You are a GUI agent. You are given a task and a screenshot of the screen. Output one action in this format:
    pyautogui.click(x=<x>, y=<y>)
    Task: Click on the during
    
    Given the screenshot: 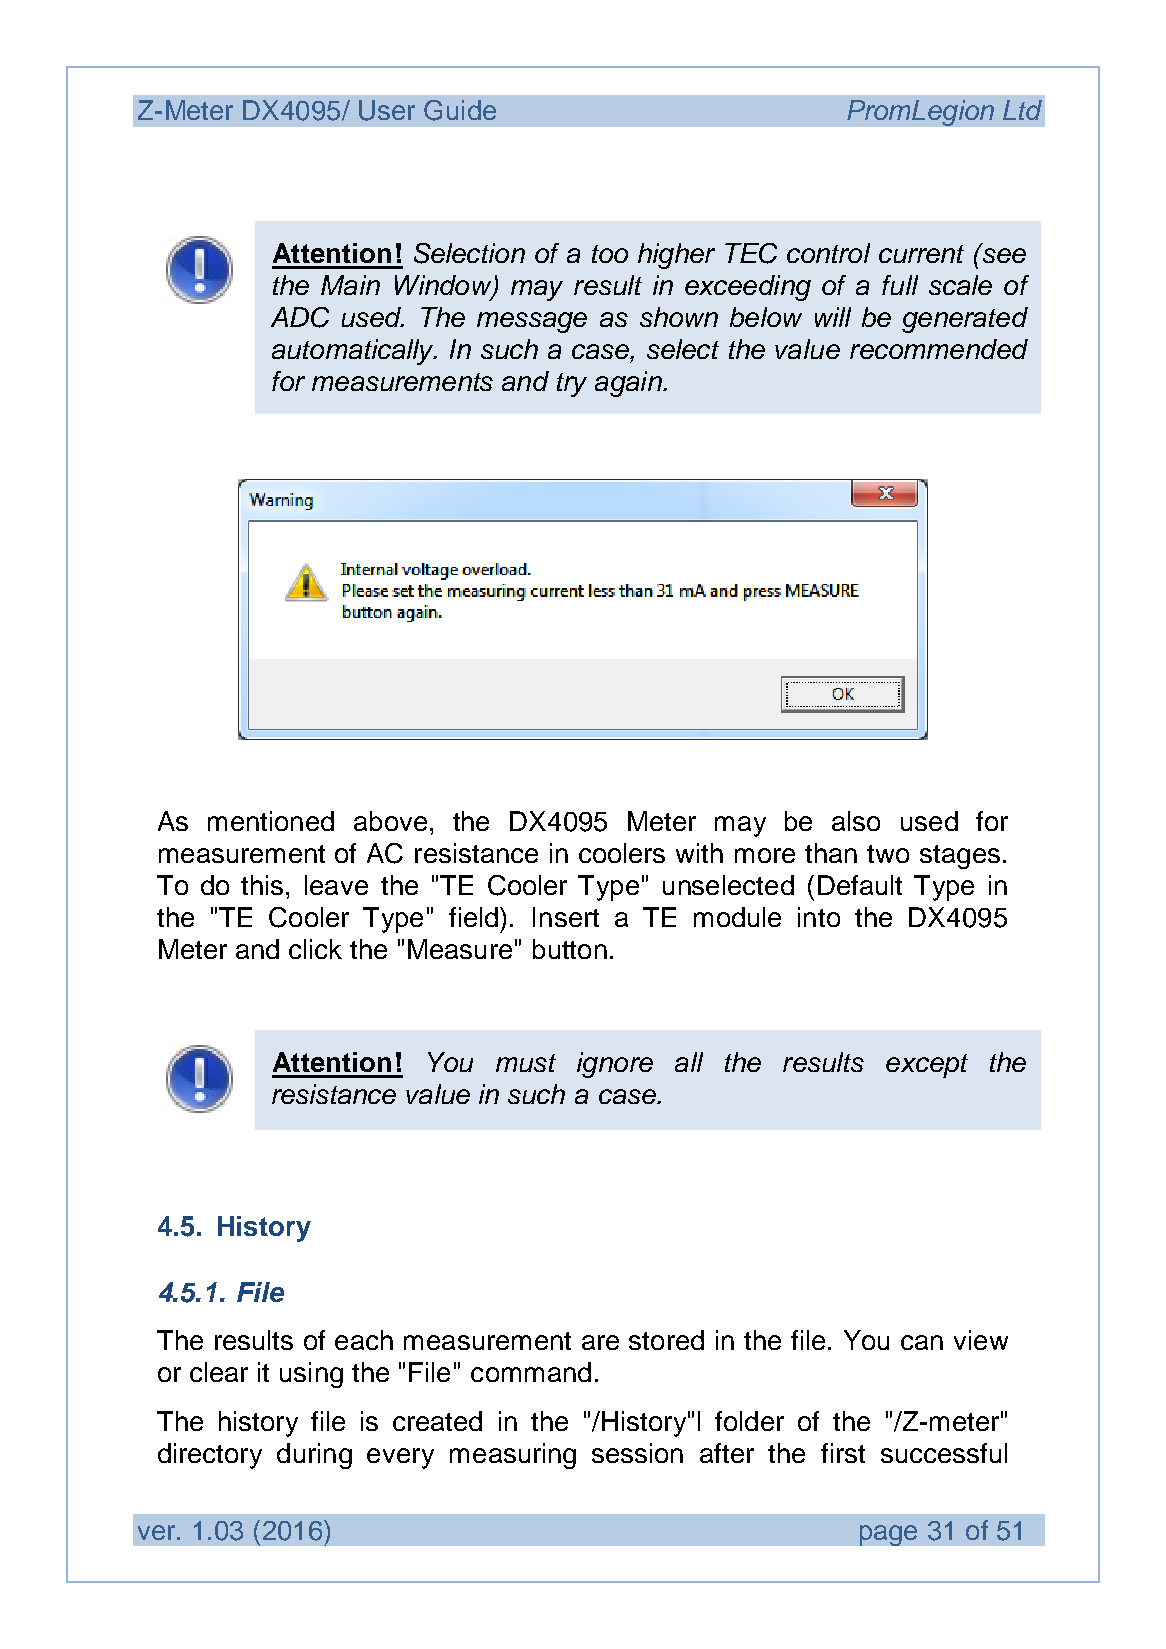 What is the action you would take?
    pyautogui.click(x=314, y=1456)
